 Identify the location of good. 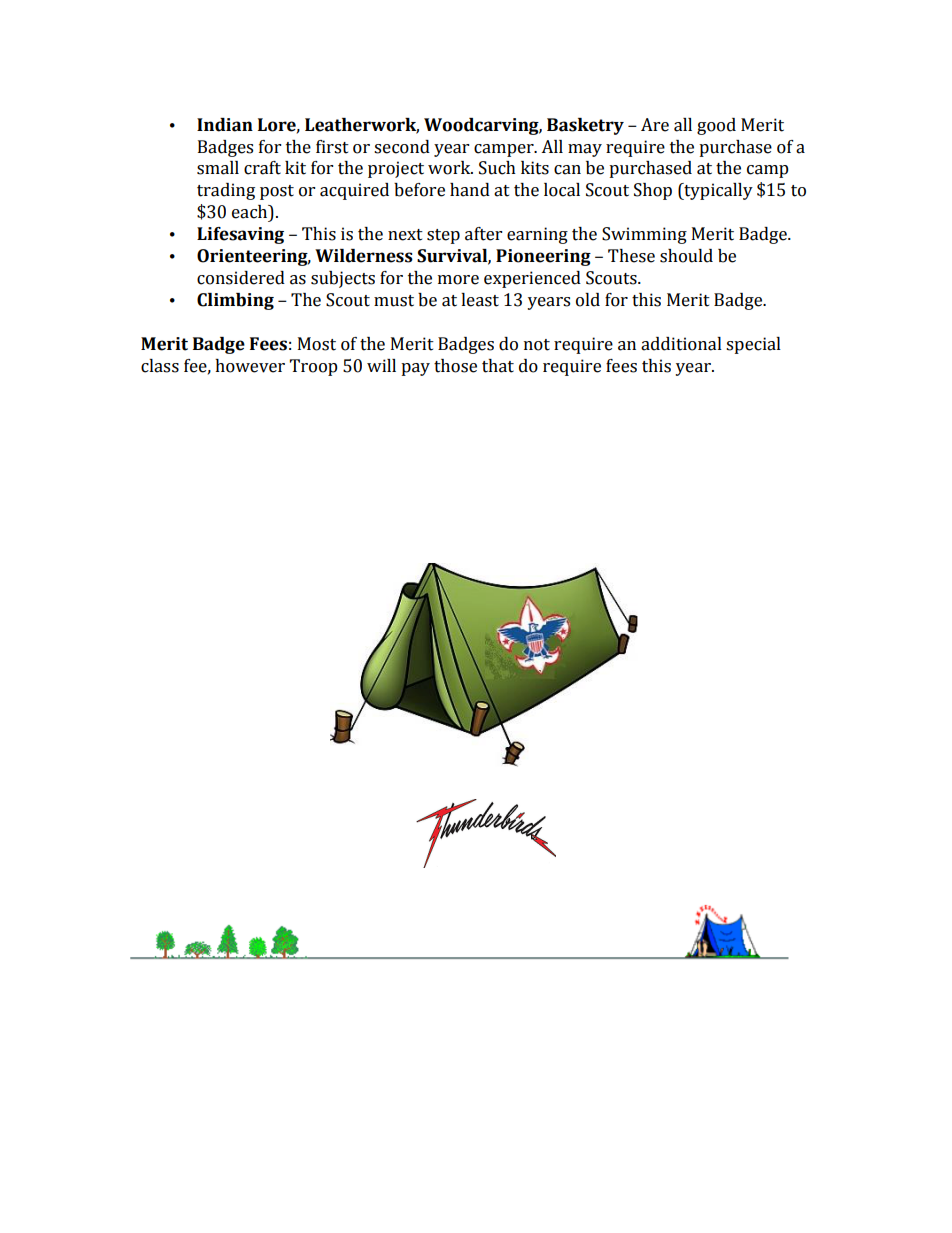
(716, 126).
